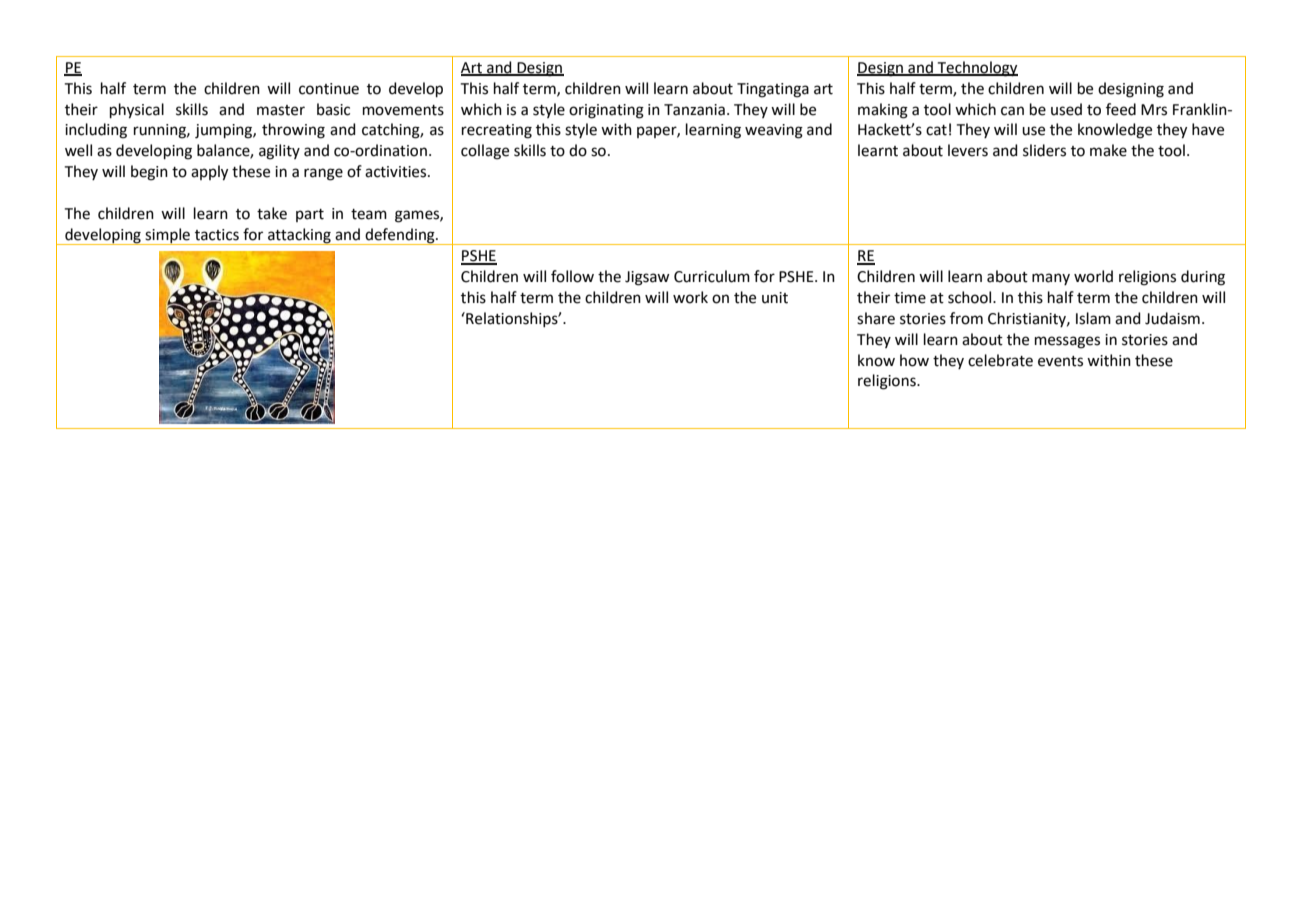 The image size is (1308, 924). Describe the element at coordinates (369, 214) in the screenshot. I see `team` at that location.
